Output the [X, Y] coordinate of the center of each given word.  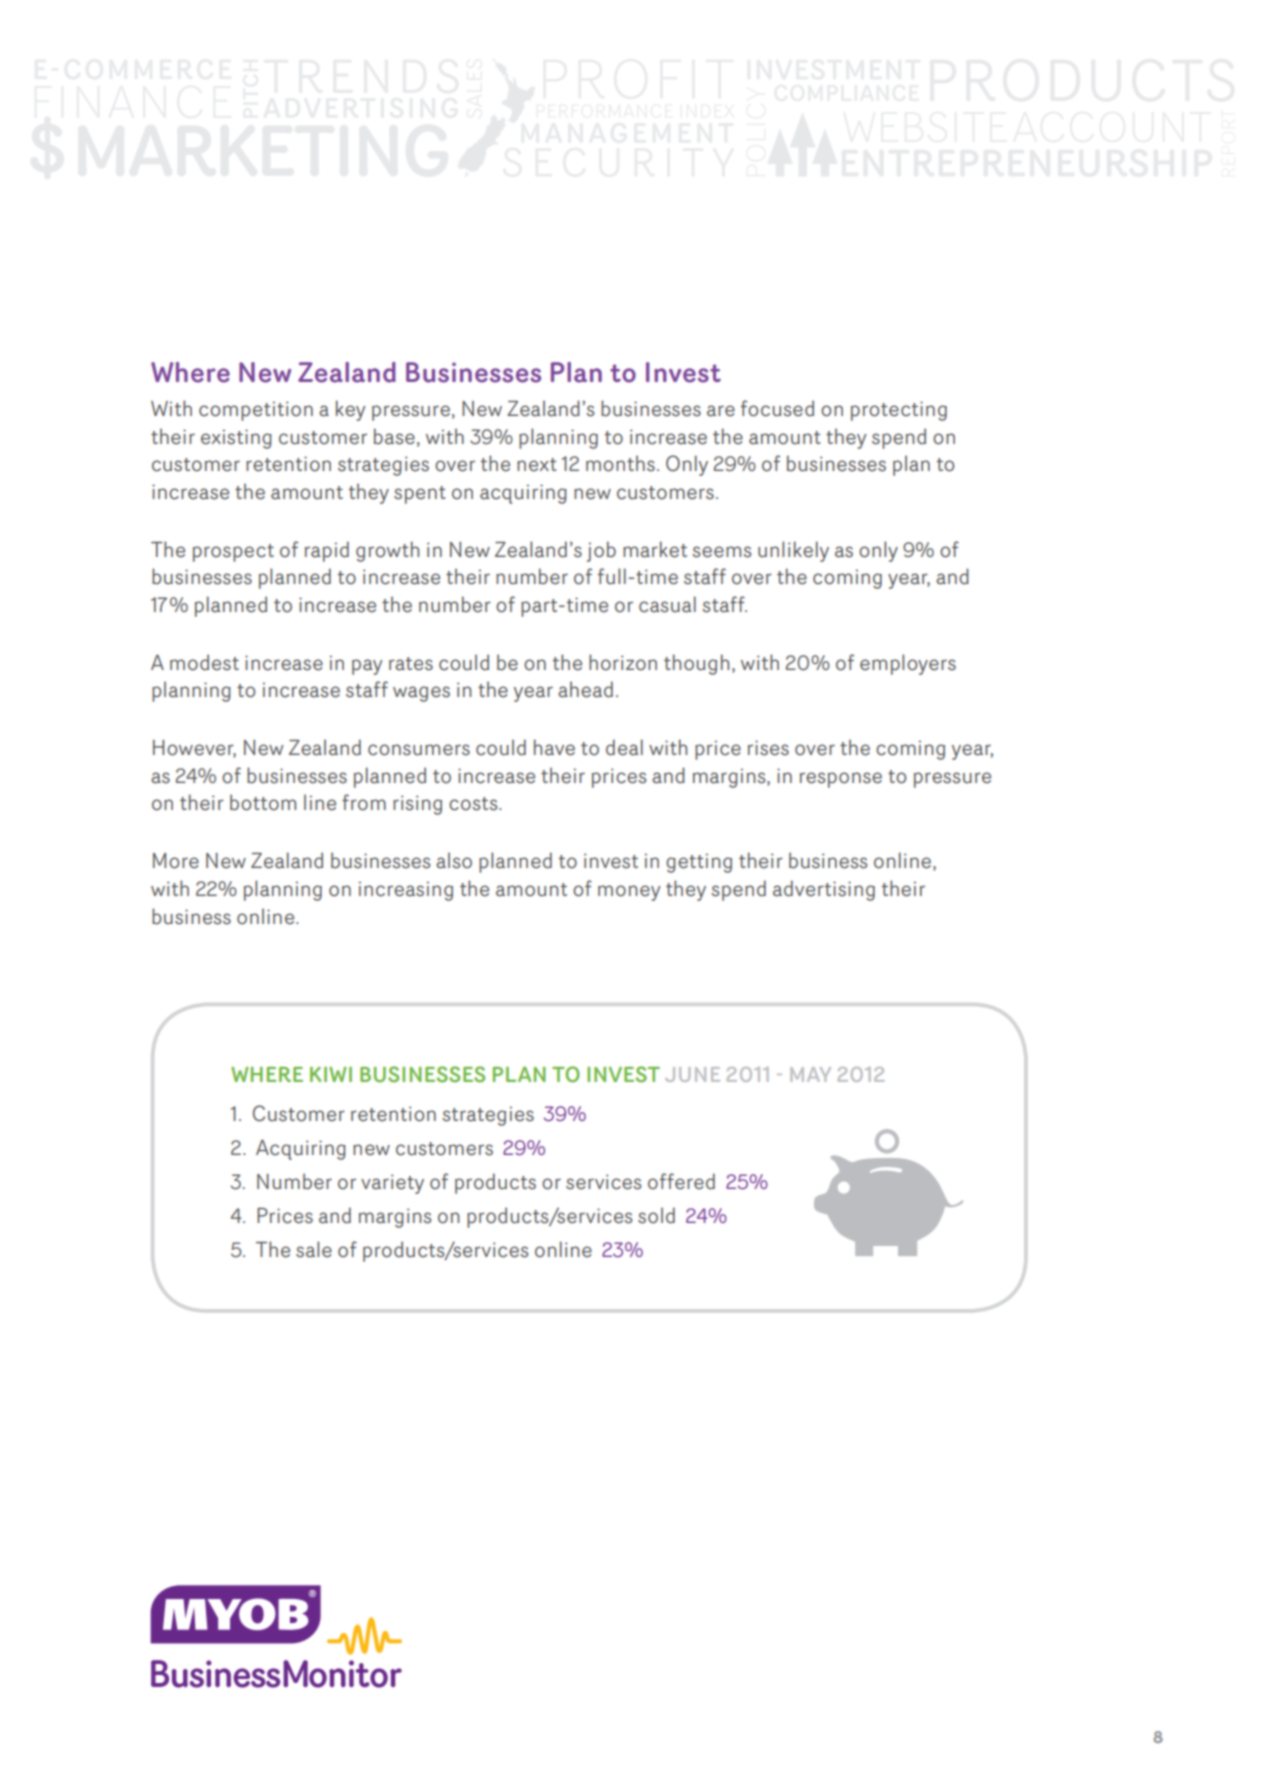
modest [204, 662]
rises [768, 748]
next [537, 465]
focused [777, 408]
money [629, 893]
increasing [406, 891]
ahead [585, 689]
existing [236, 439]
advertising [824, 890]
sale [314, 1249]
